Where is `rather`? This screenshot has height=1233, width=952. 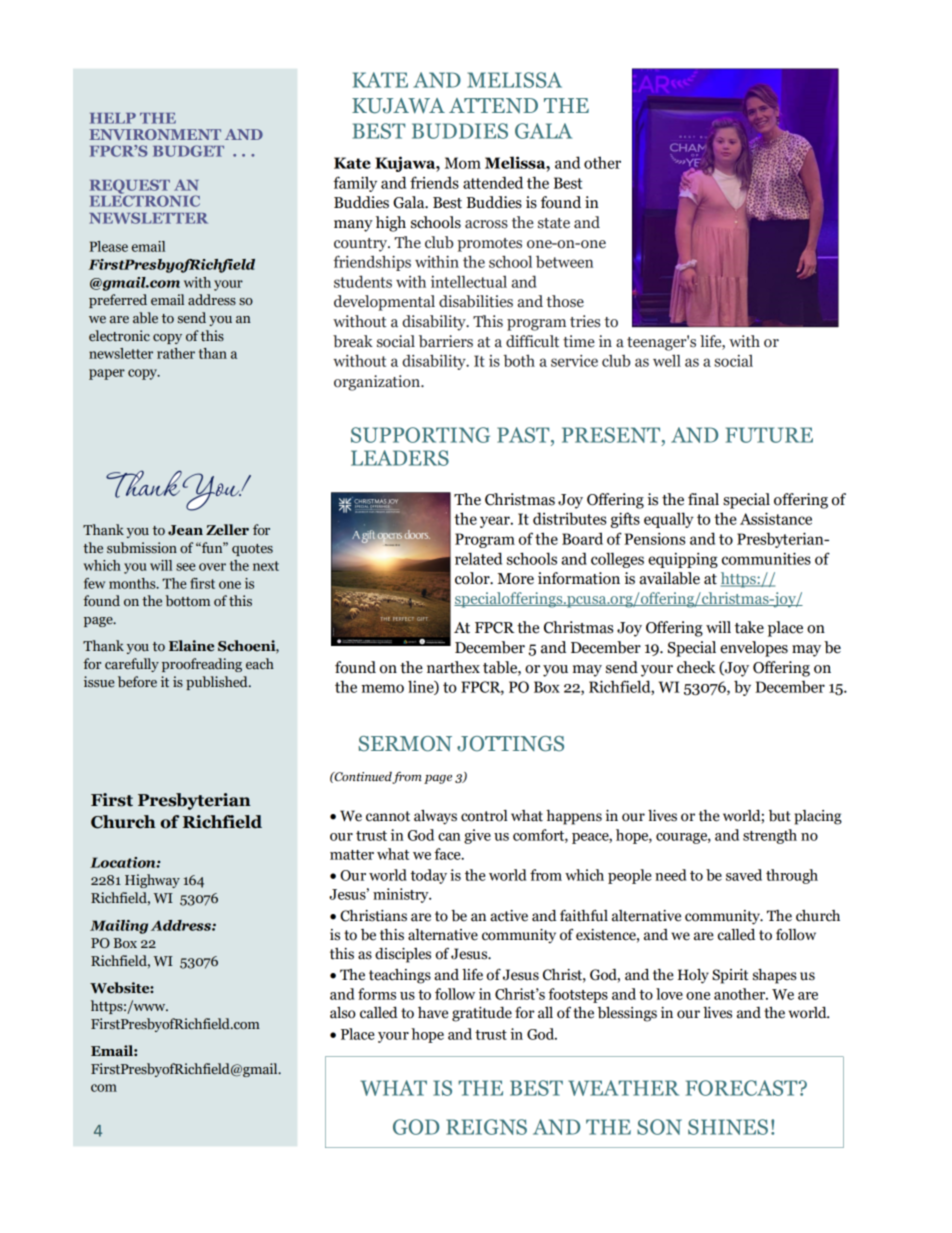
rather is located at coordinates (176, 353).
